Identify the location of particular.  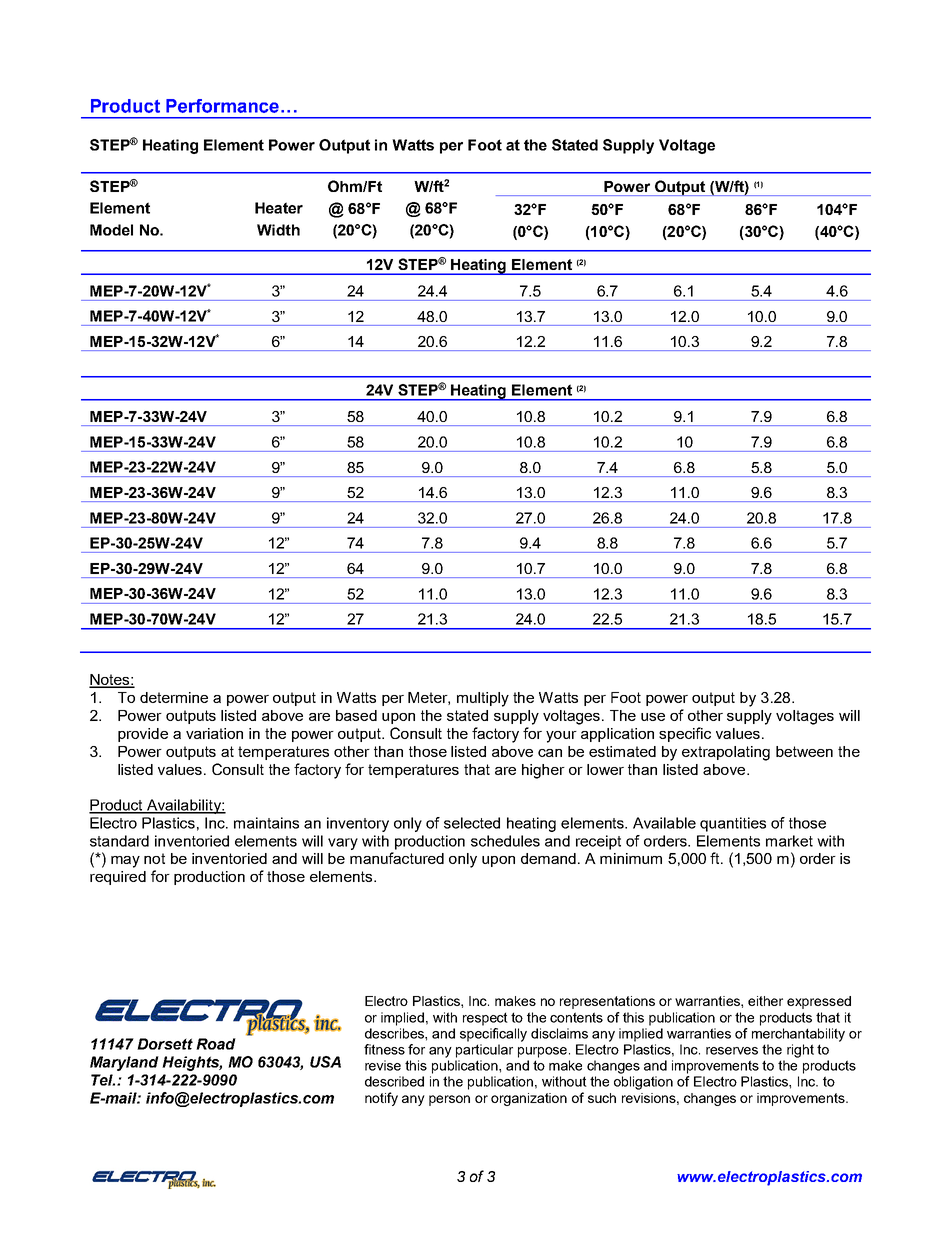
(484, 1051).
